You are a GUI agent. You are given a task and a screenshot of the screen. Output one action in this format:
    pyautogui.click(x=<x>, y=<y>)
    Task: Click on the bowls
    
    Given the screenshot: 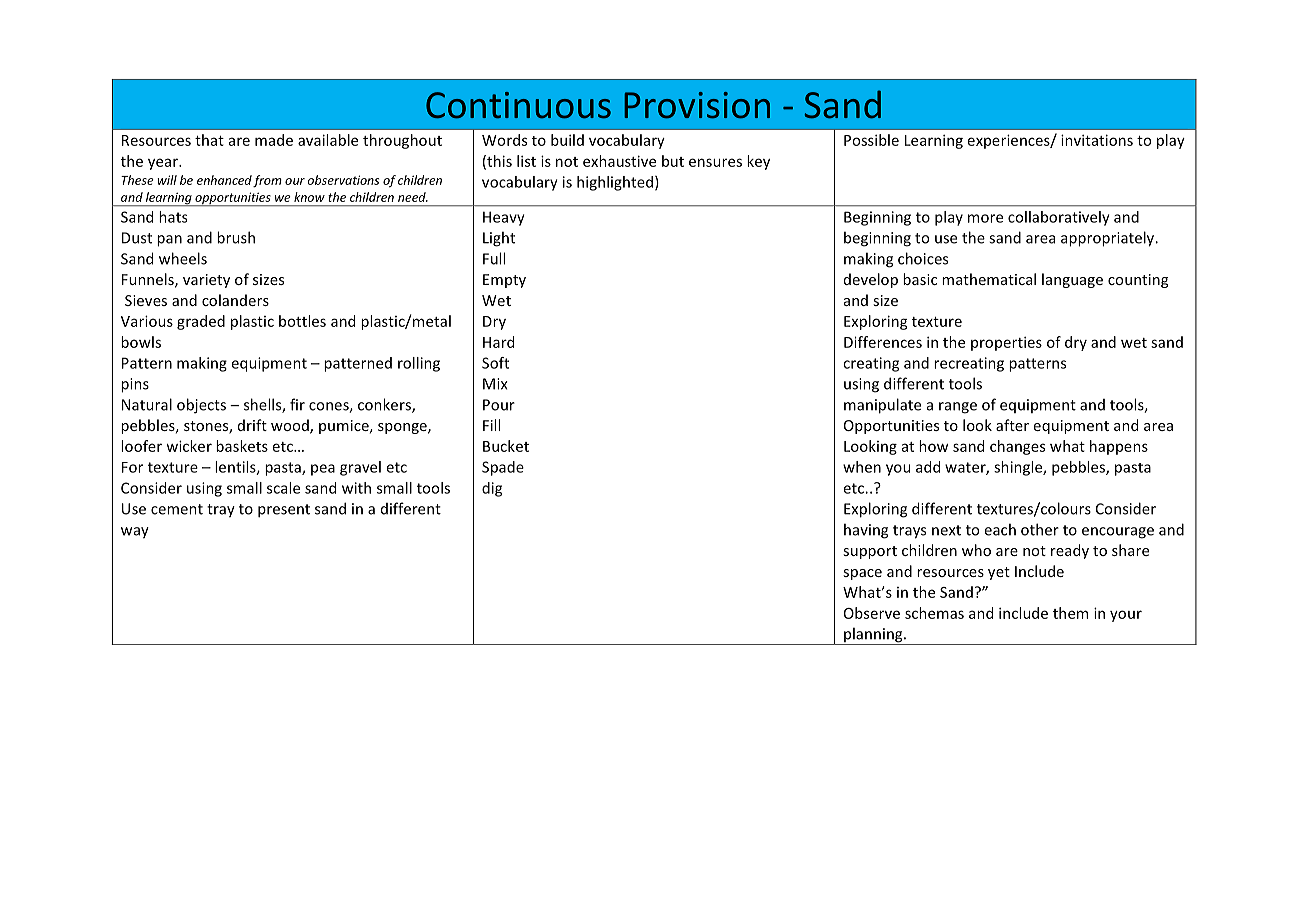 What is the action you would take?
    pyautogui.click(x=141, y=342)
